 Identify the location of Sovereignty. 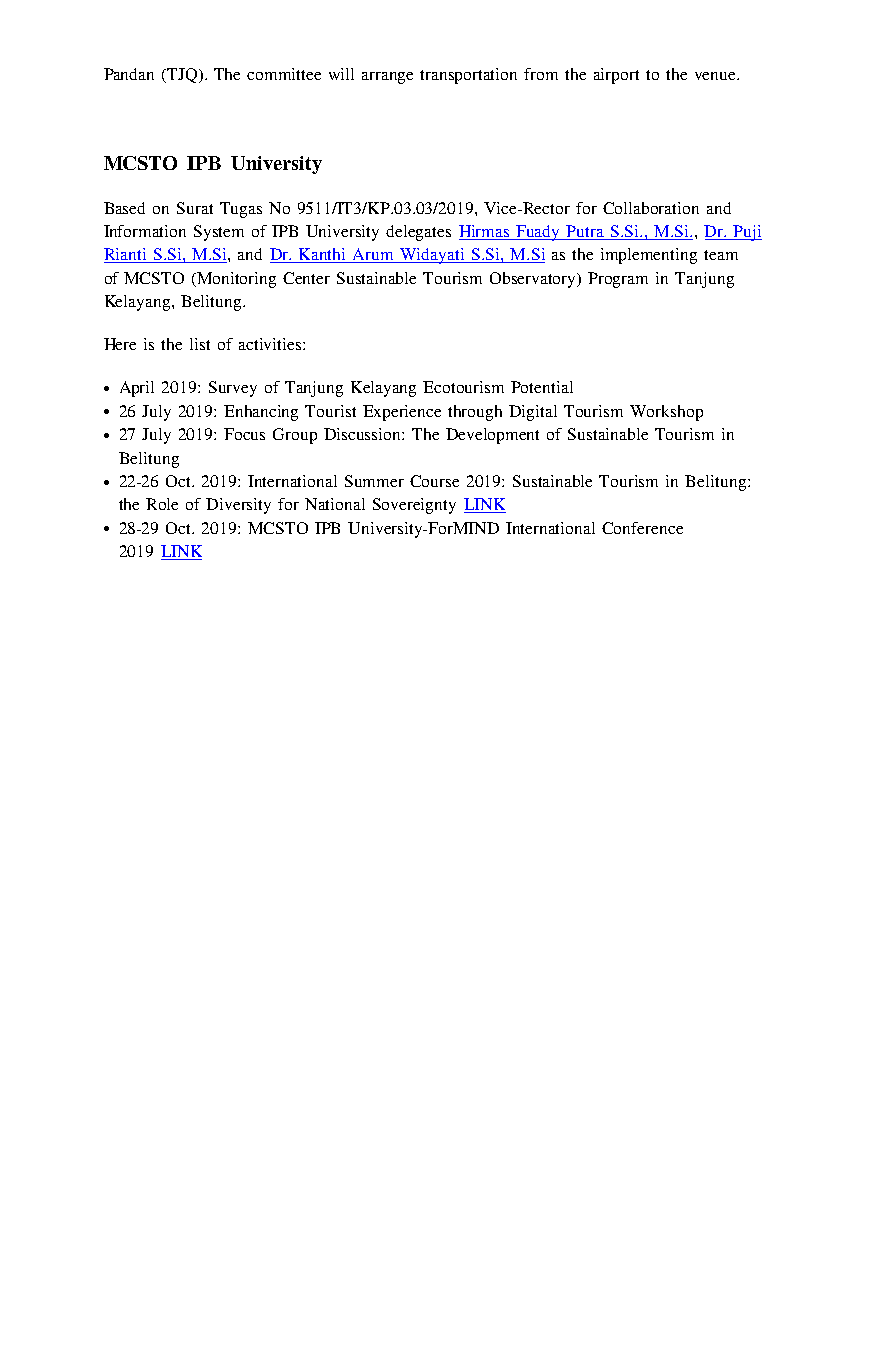
(414, 506).
